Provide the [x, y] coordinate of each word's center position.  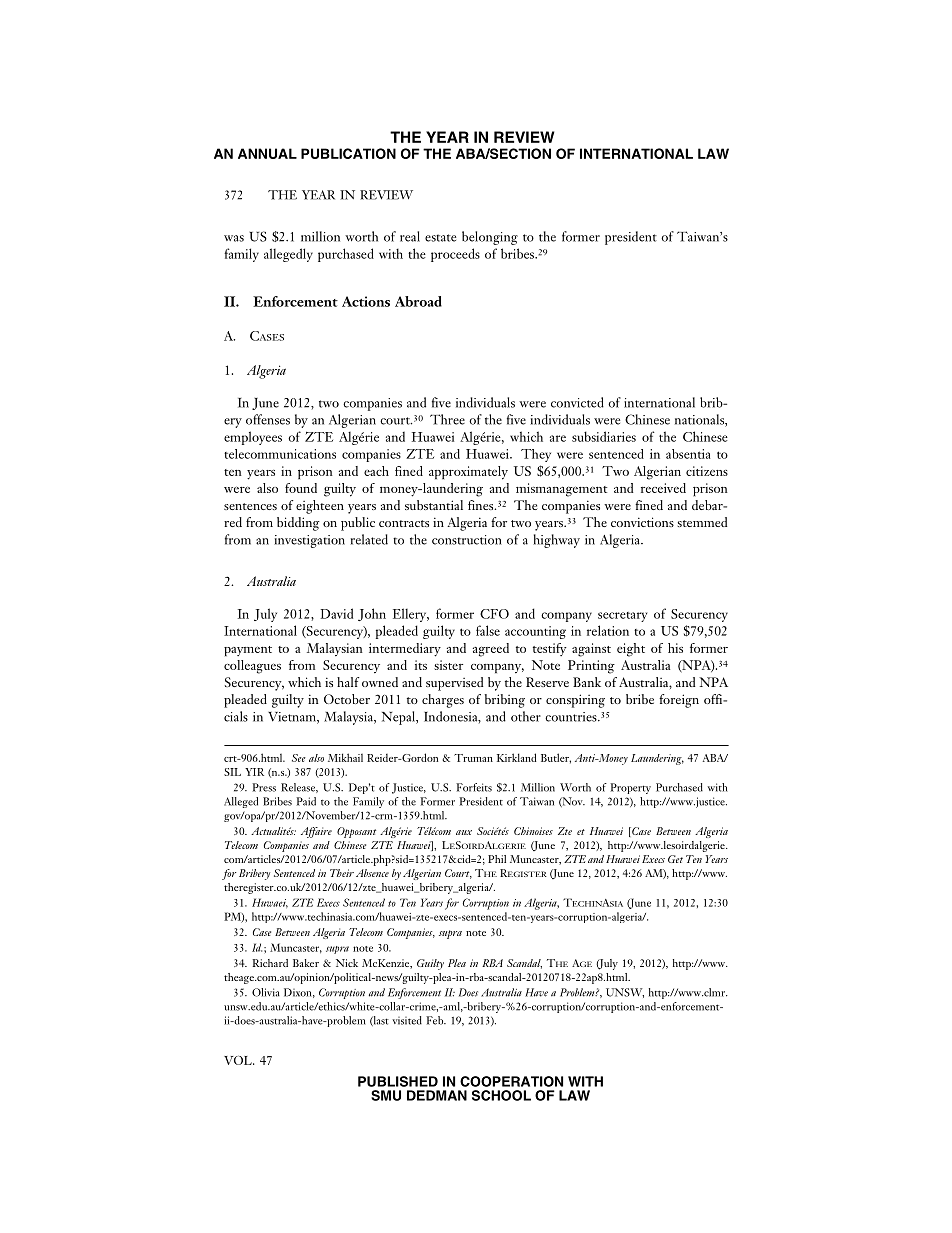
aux [464, 832]
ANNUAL [267, 153]
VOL [239, 1060]
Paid [306, 801]
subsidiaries [604, 436]
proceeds [455, 255]
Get [675, 859]
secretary [622, 617]
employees [253, 438]
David [336, 613]
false [488, 630]
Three [447, 419]
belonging [490, 238]
